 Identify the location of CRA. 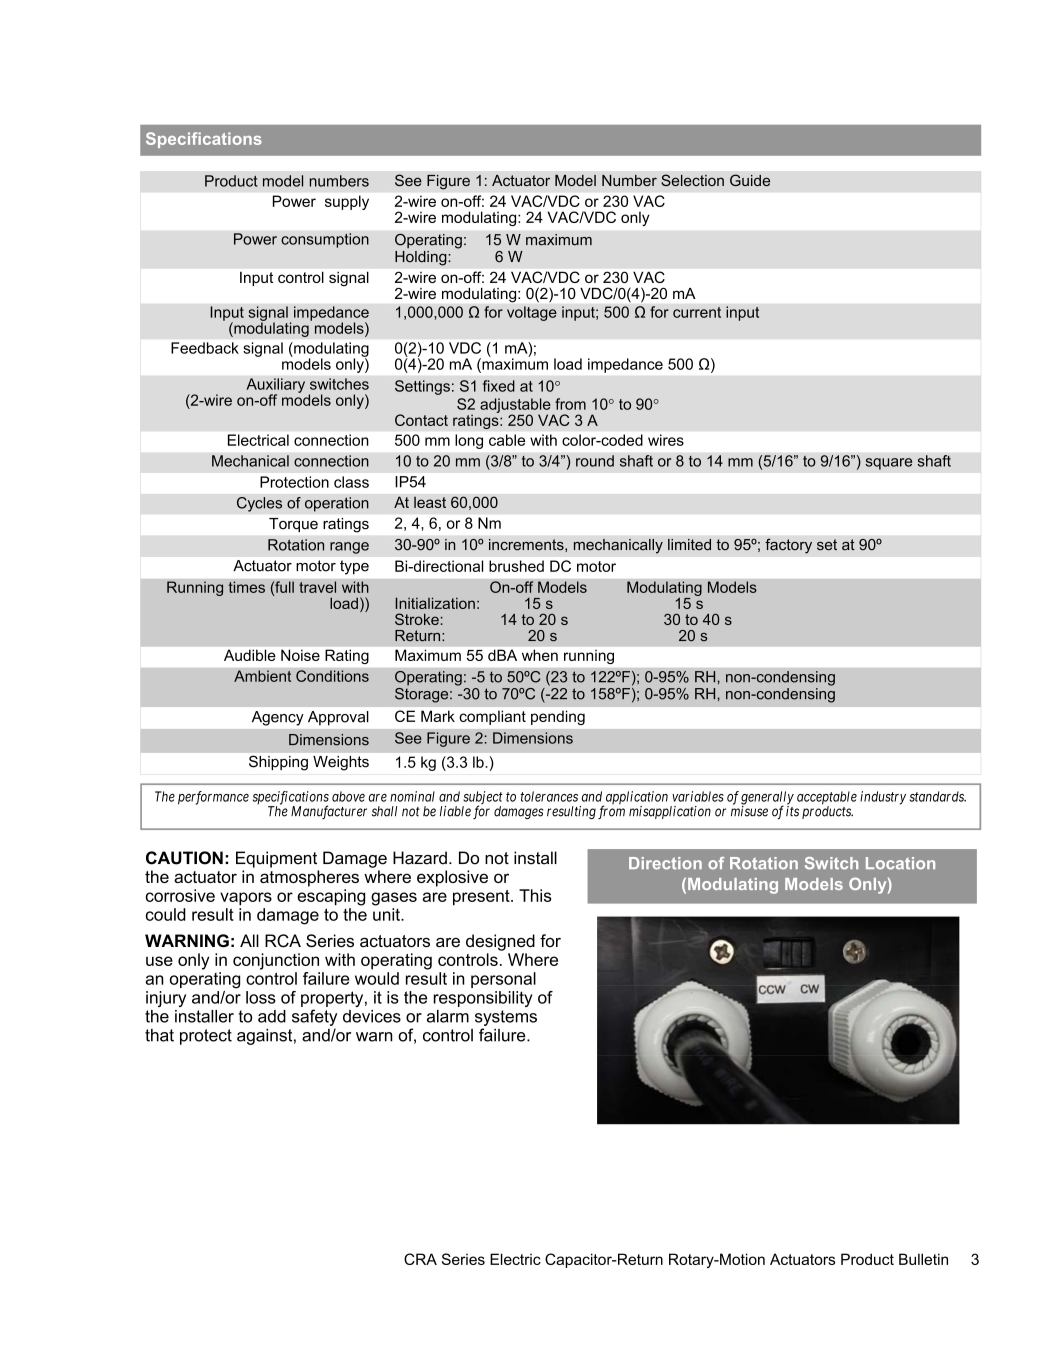
(420, 1259).
